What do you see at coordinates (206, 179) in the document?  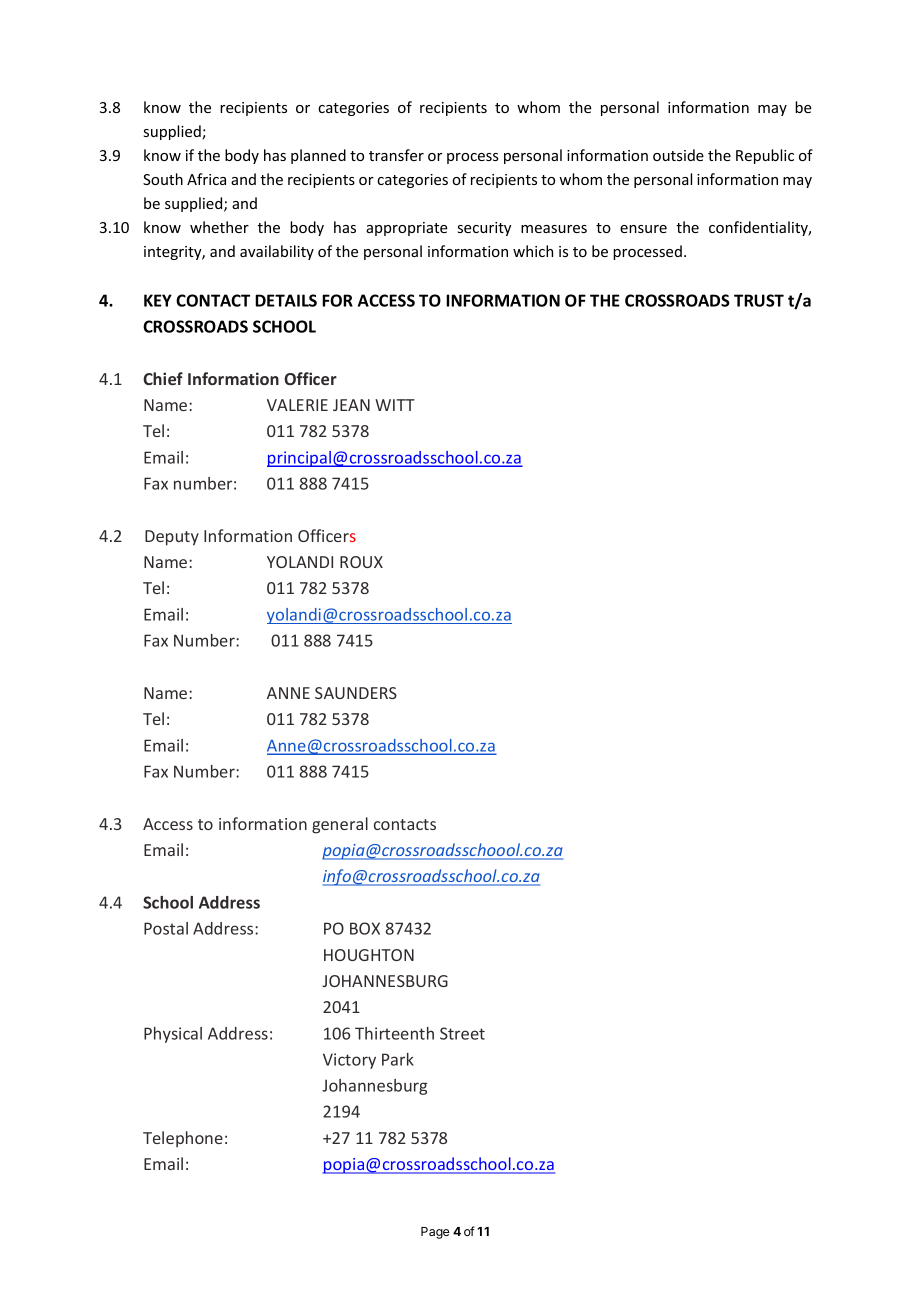 I see `Africa` at bounding box center [206, 179].
